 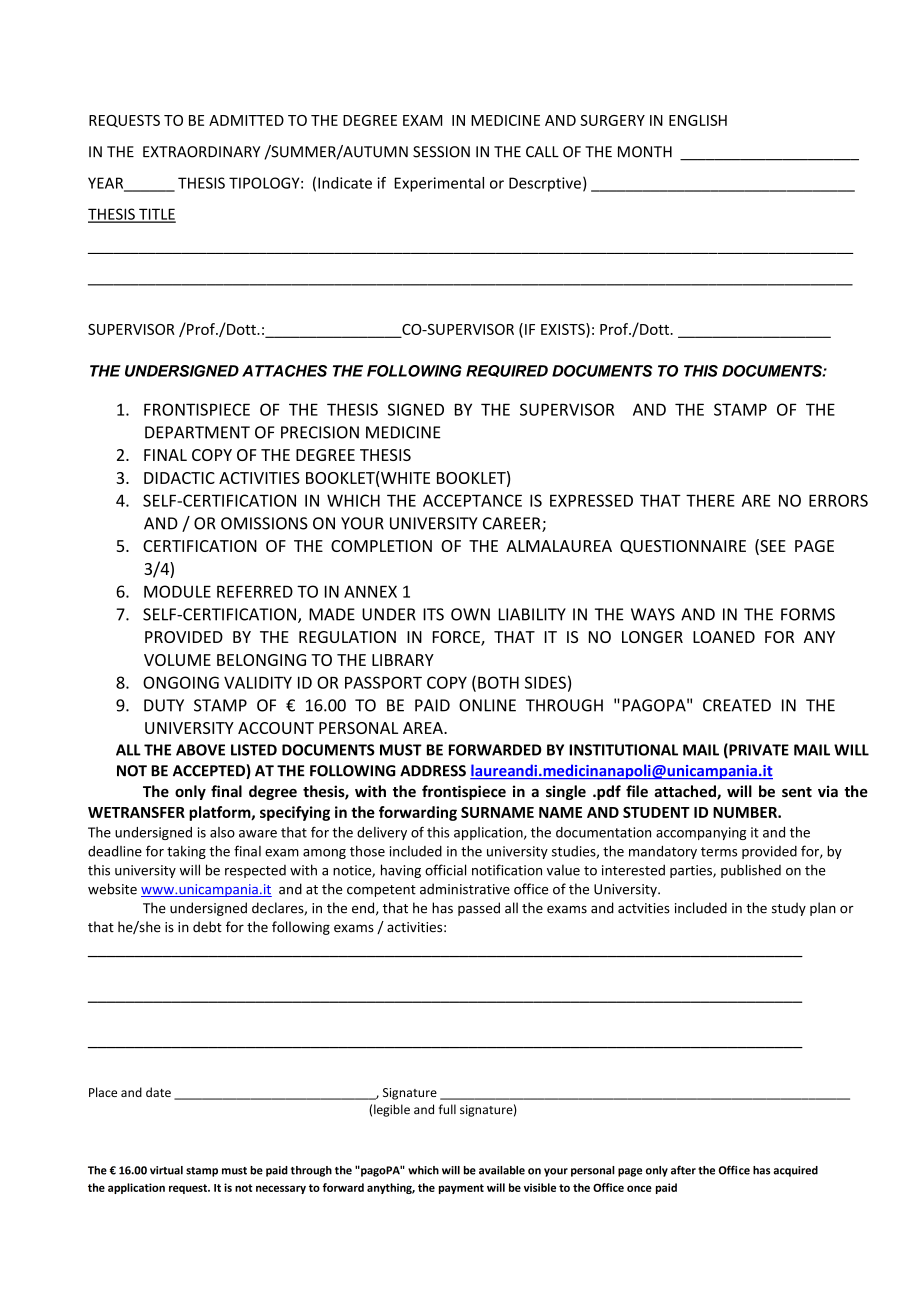 I want to click on CAREER, so click(x=513, y=524).
